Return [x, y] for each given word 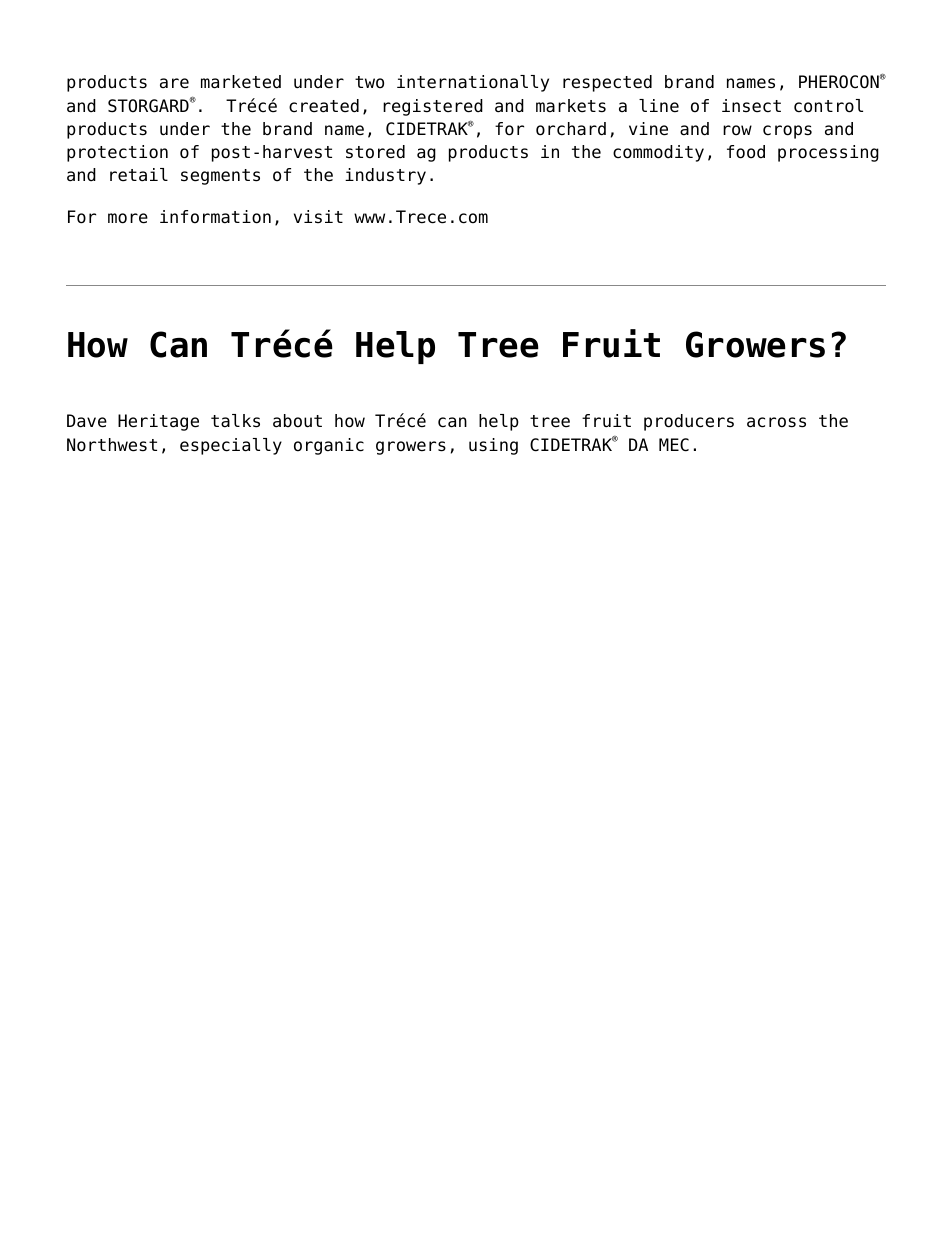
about [297, 421]
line [659, 106]
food [746, 152]
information [215, 217]
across [776, 422]
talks [235, 421]
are [174, 83]
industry [385, 176]
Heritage [158, 422]
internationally [473, 83]
